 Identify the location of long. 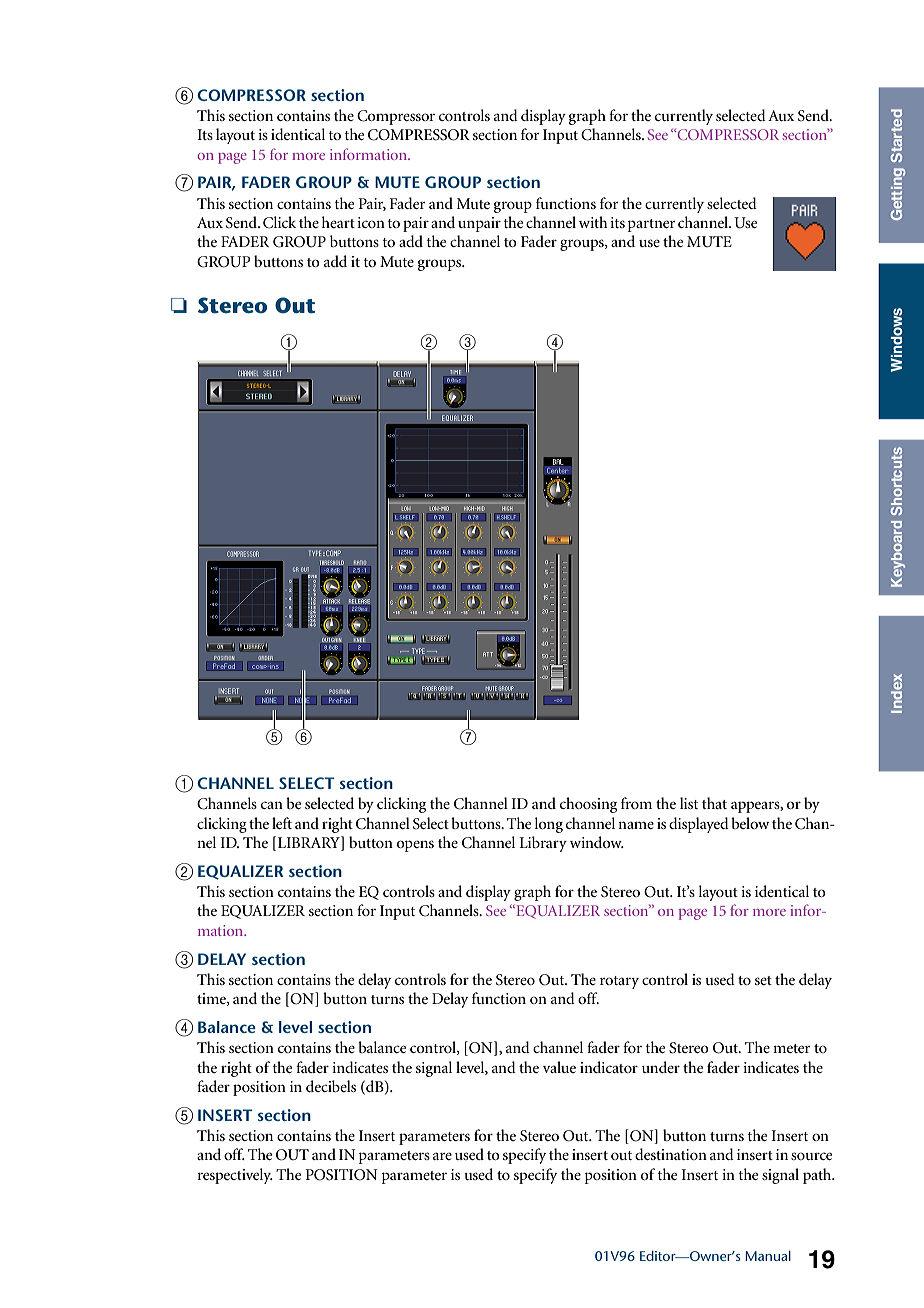
(549, 825).
